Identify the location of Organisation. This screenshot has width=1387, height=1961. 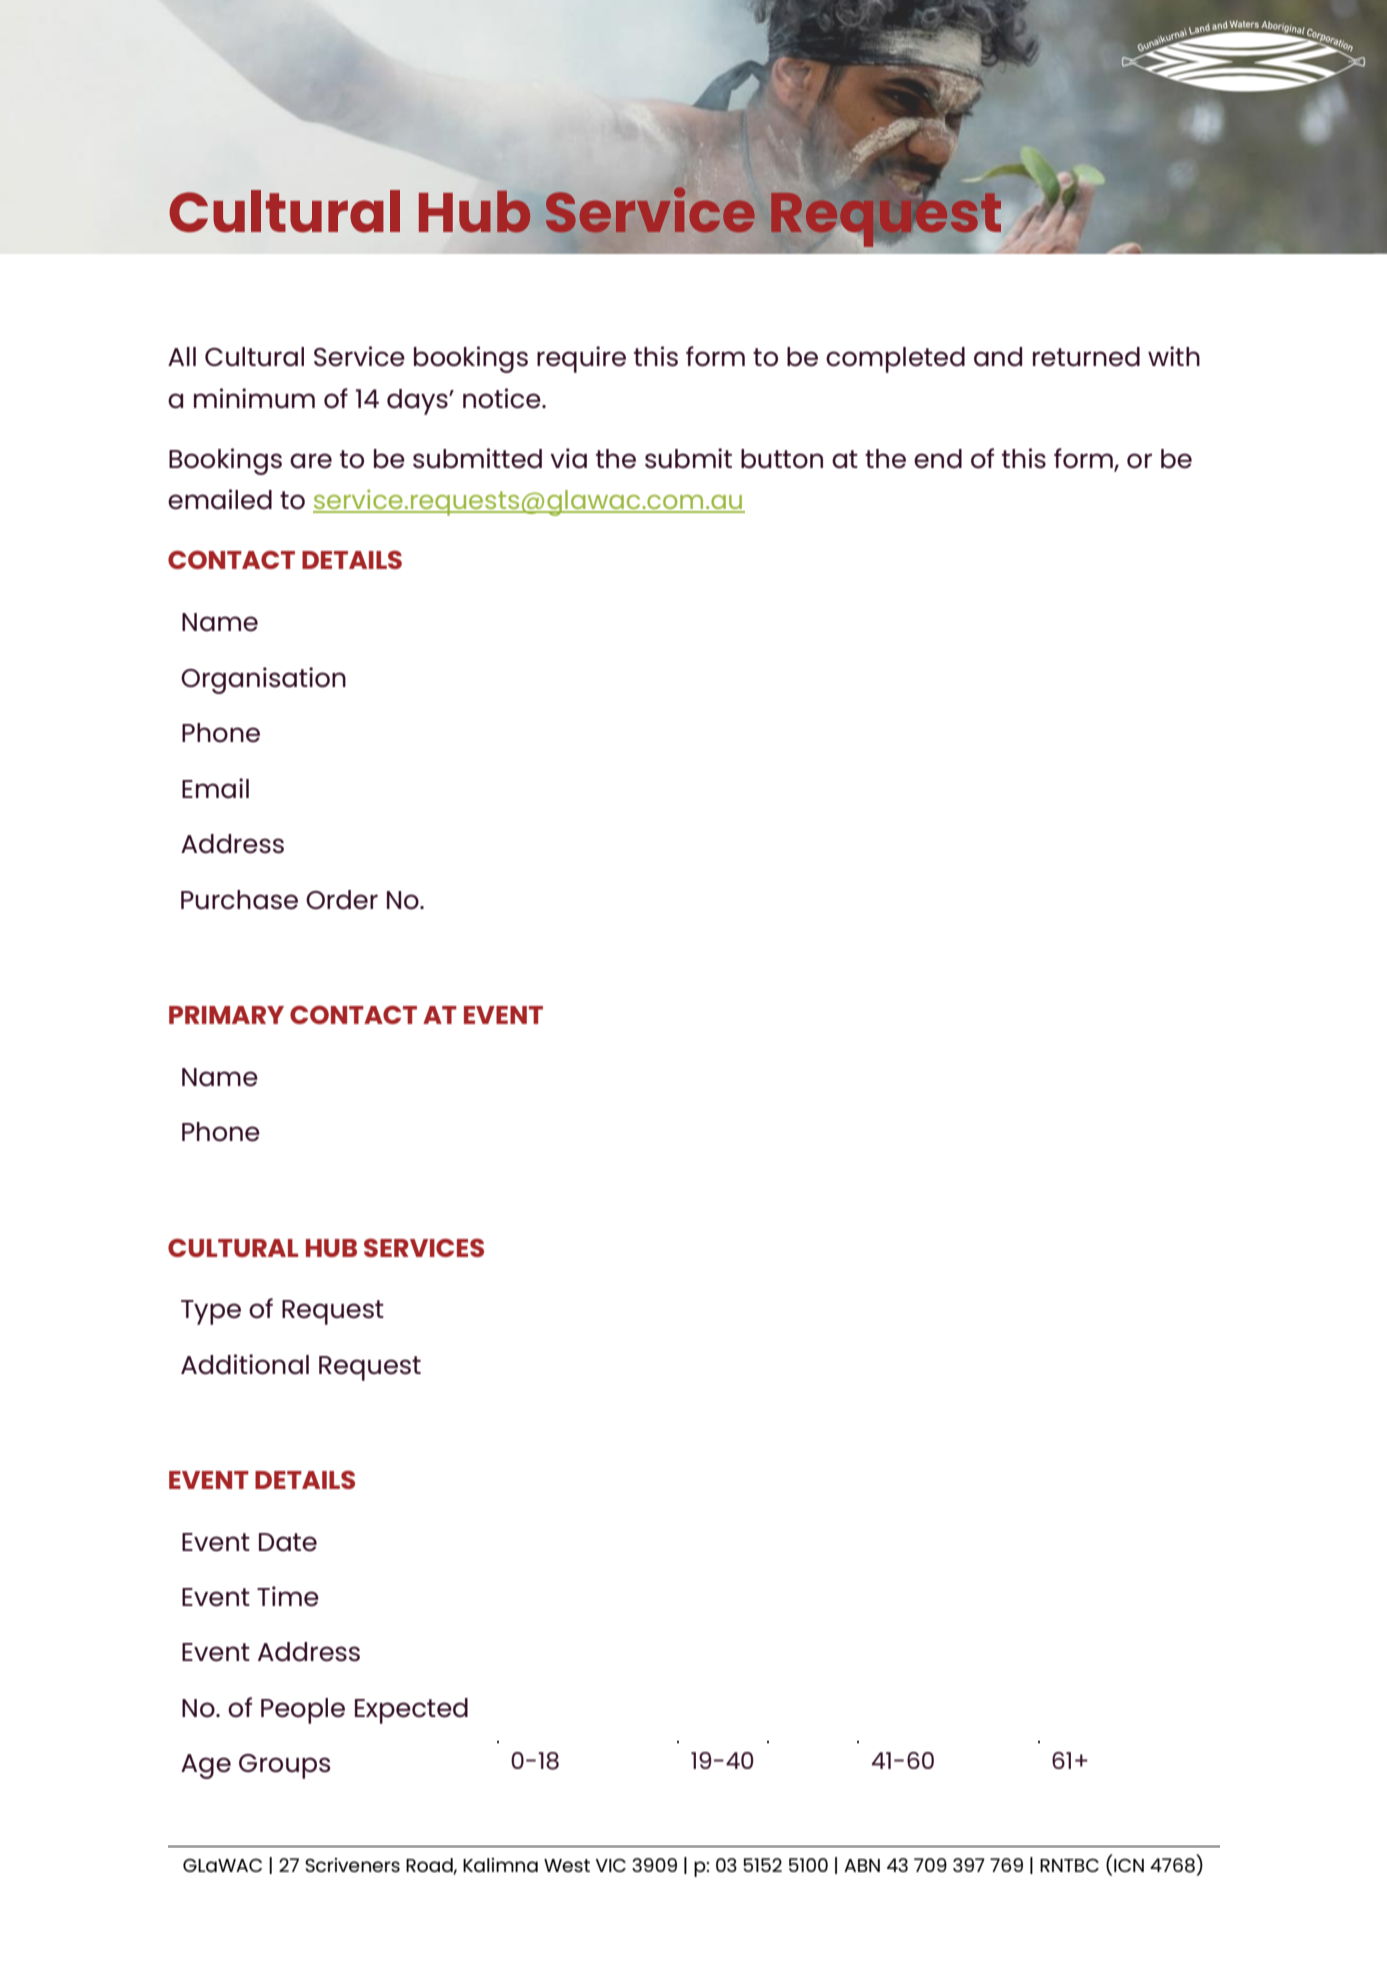
(263, 680).
